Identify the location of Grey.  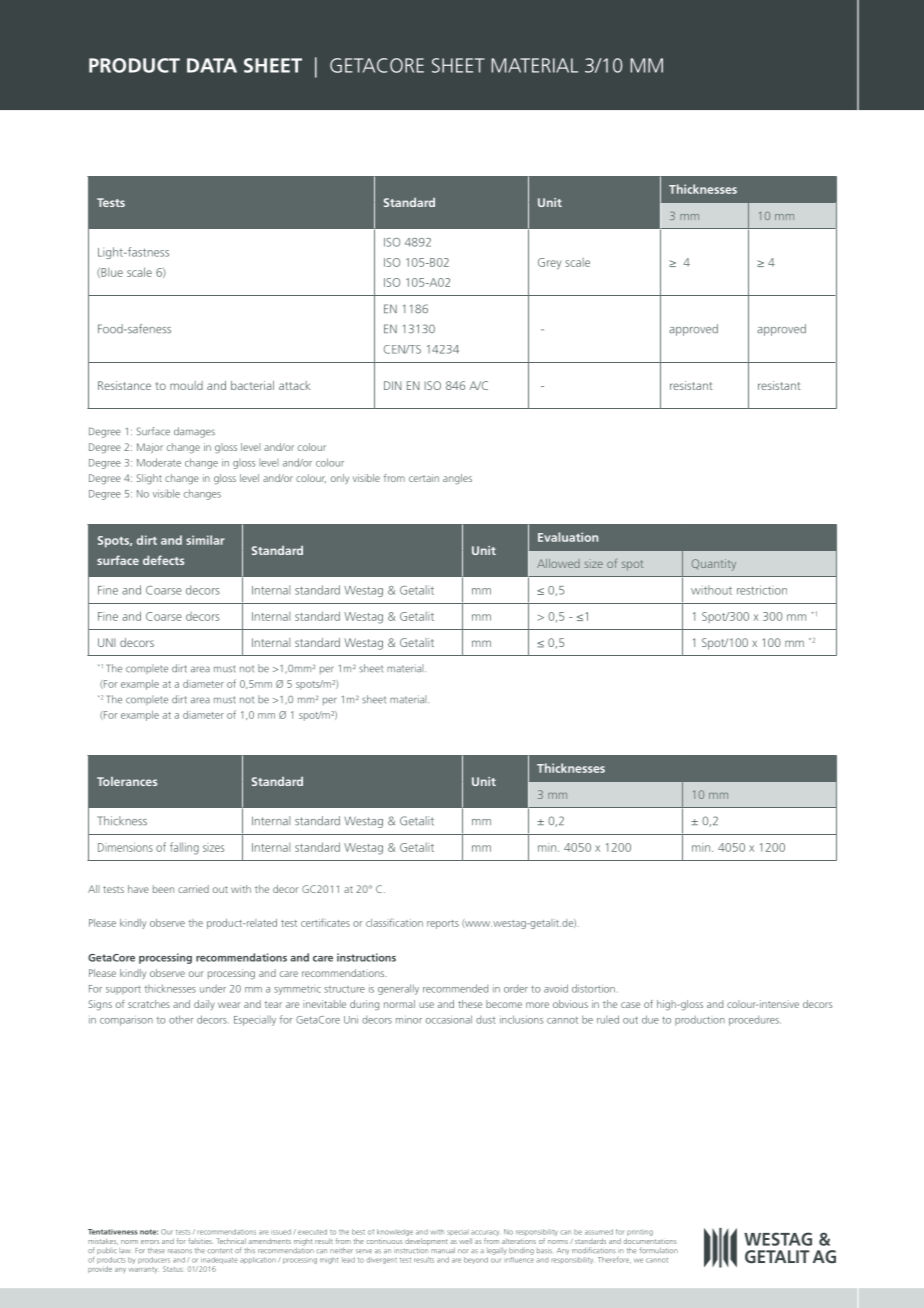
(550, 264).
